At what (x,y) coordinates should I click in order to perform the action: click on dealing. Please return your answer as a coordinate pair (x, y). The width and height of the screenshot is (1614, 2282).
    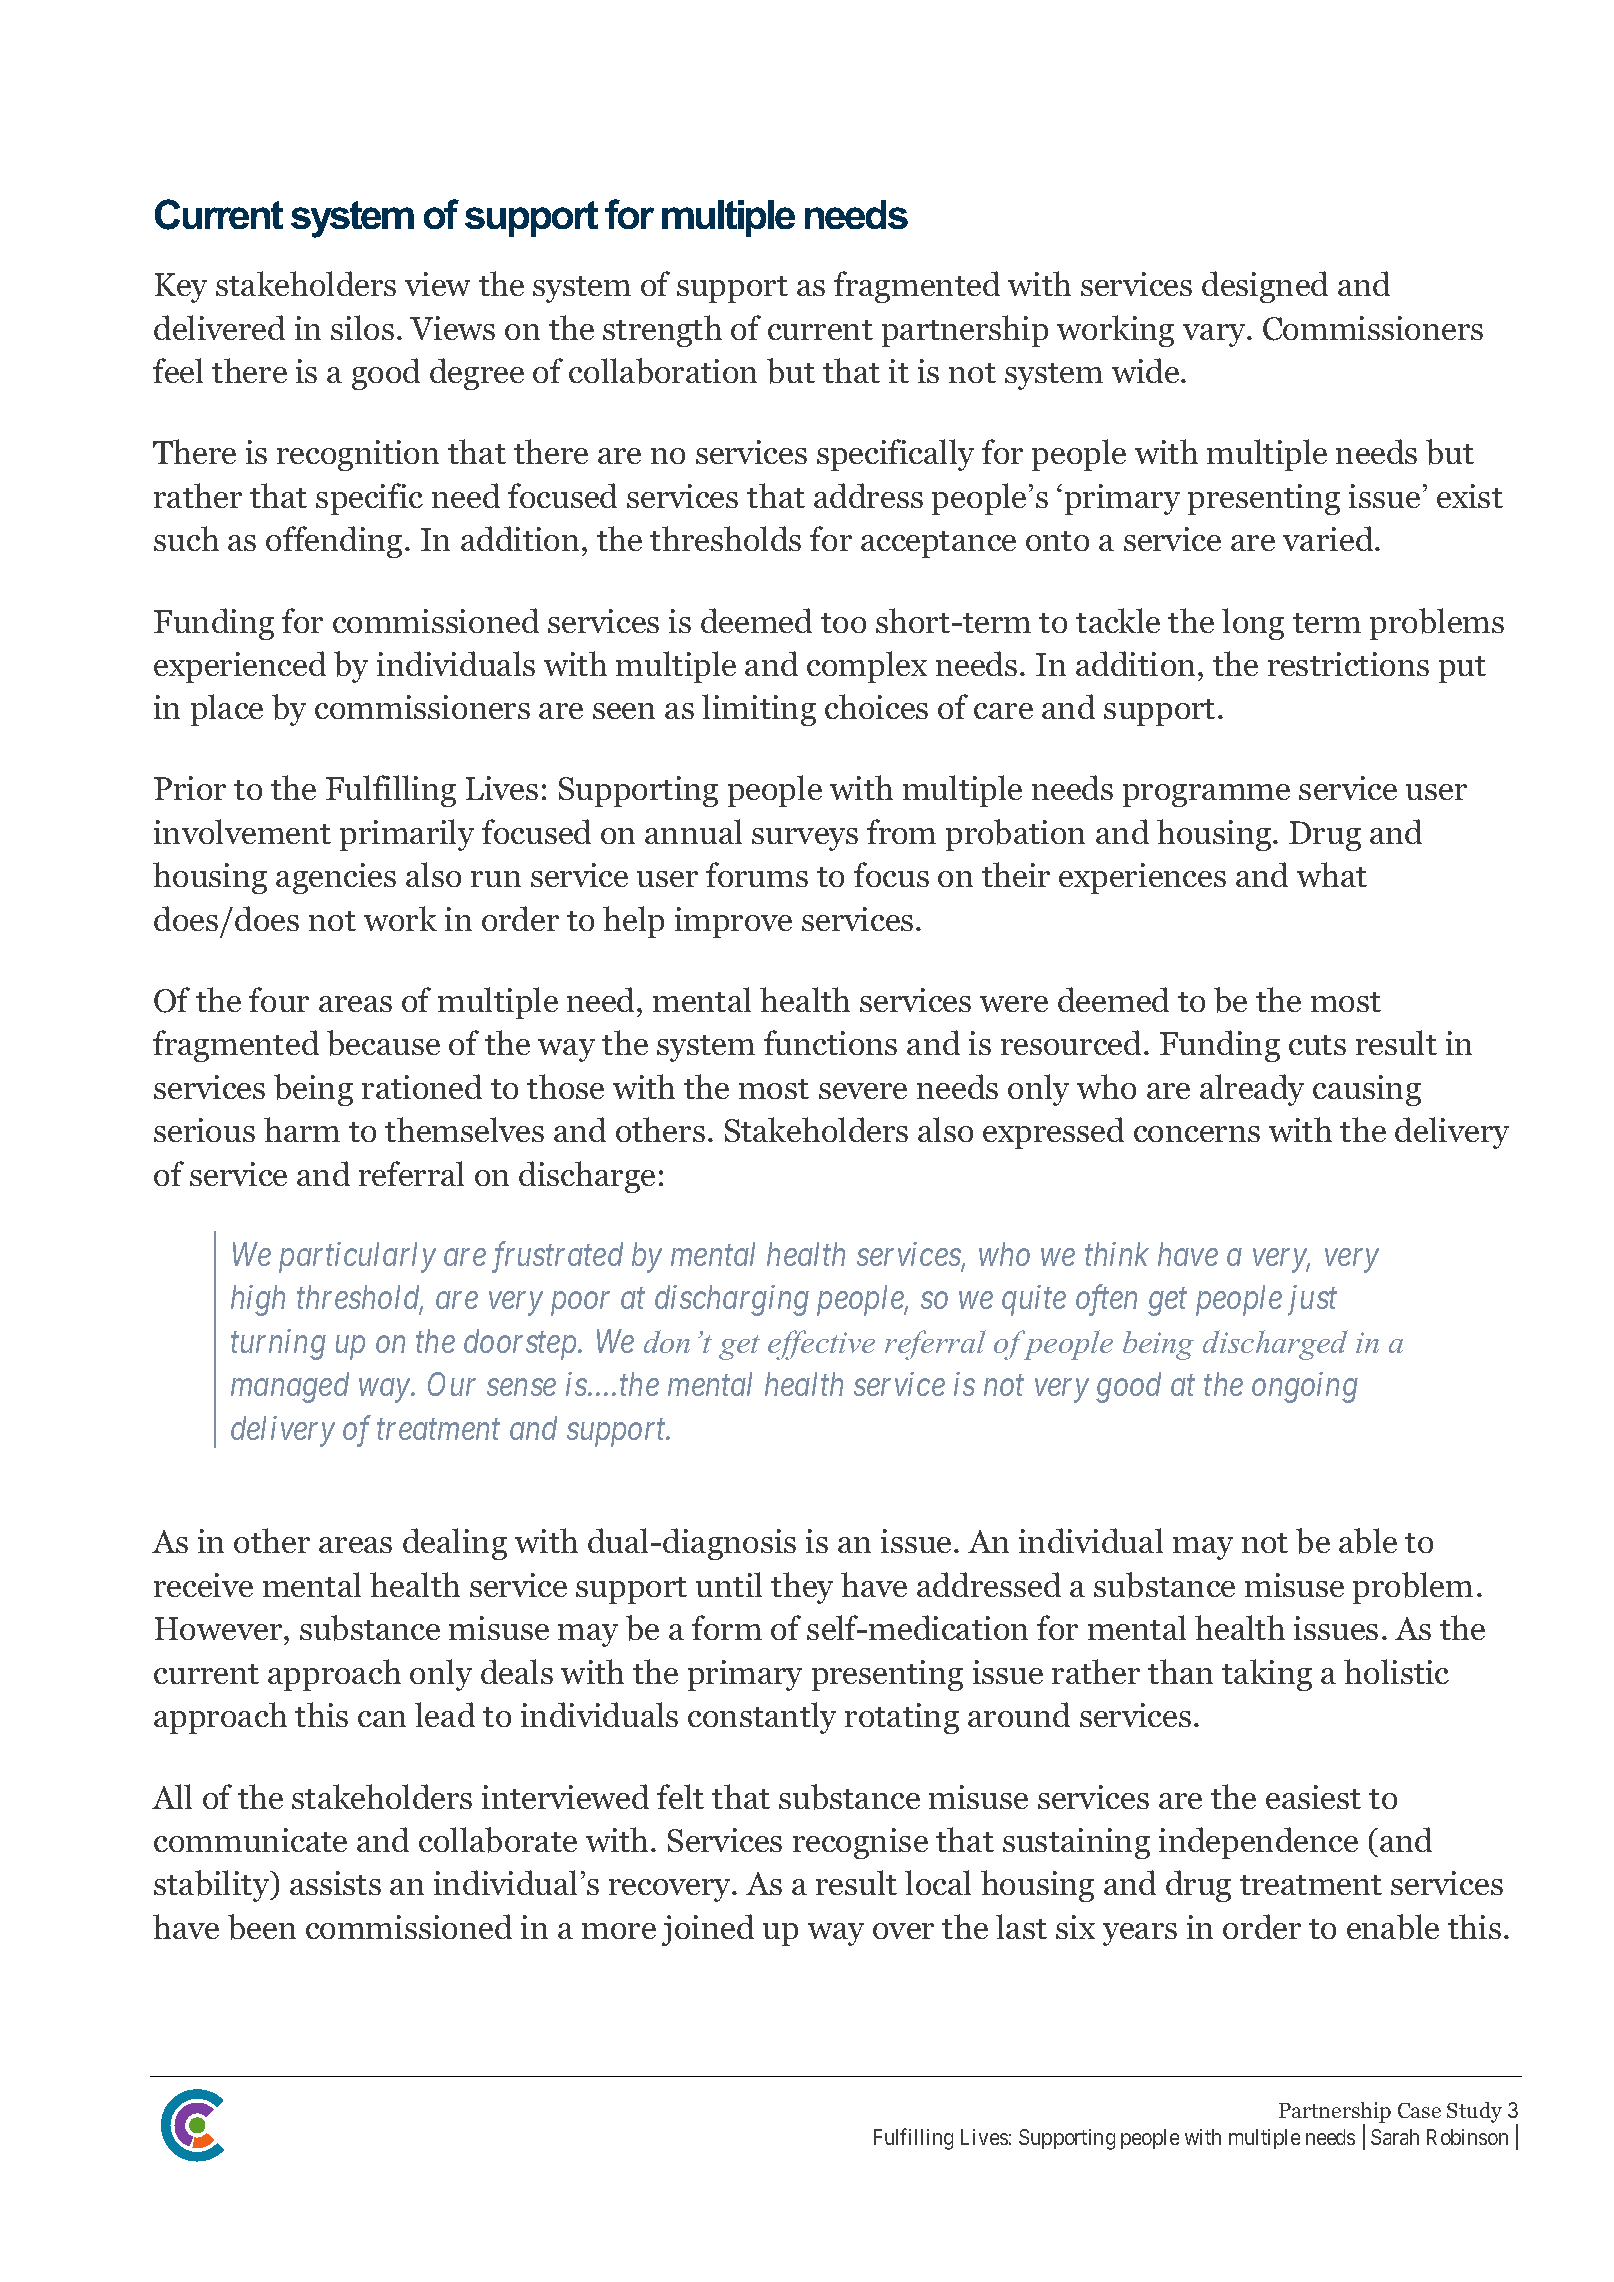
    Looking at the image, I should click on (455, 1544).
